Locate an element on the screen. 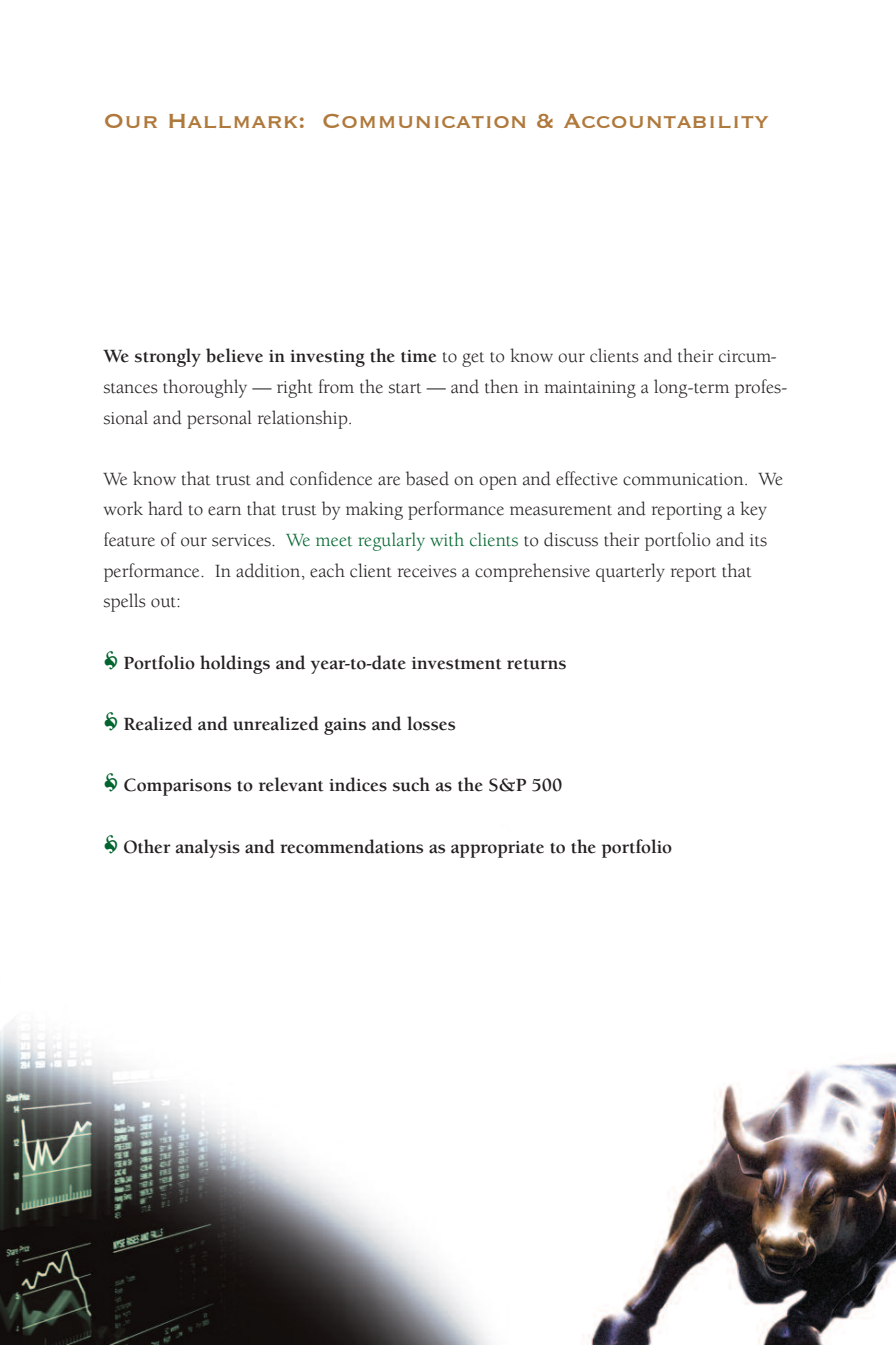 The image size is (896, 1345). time is located at coordinates (418, 356).
